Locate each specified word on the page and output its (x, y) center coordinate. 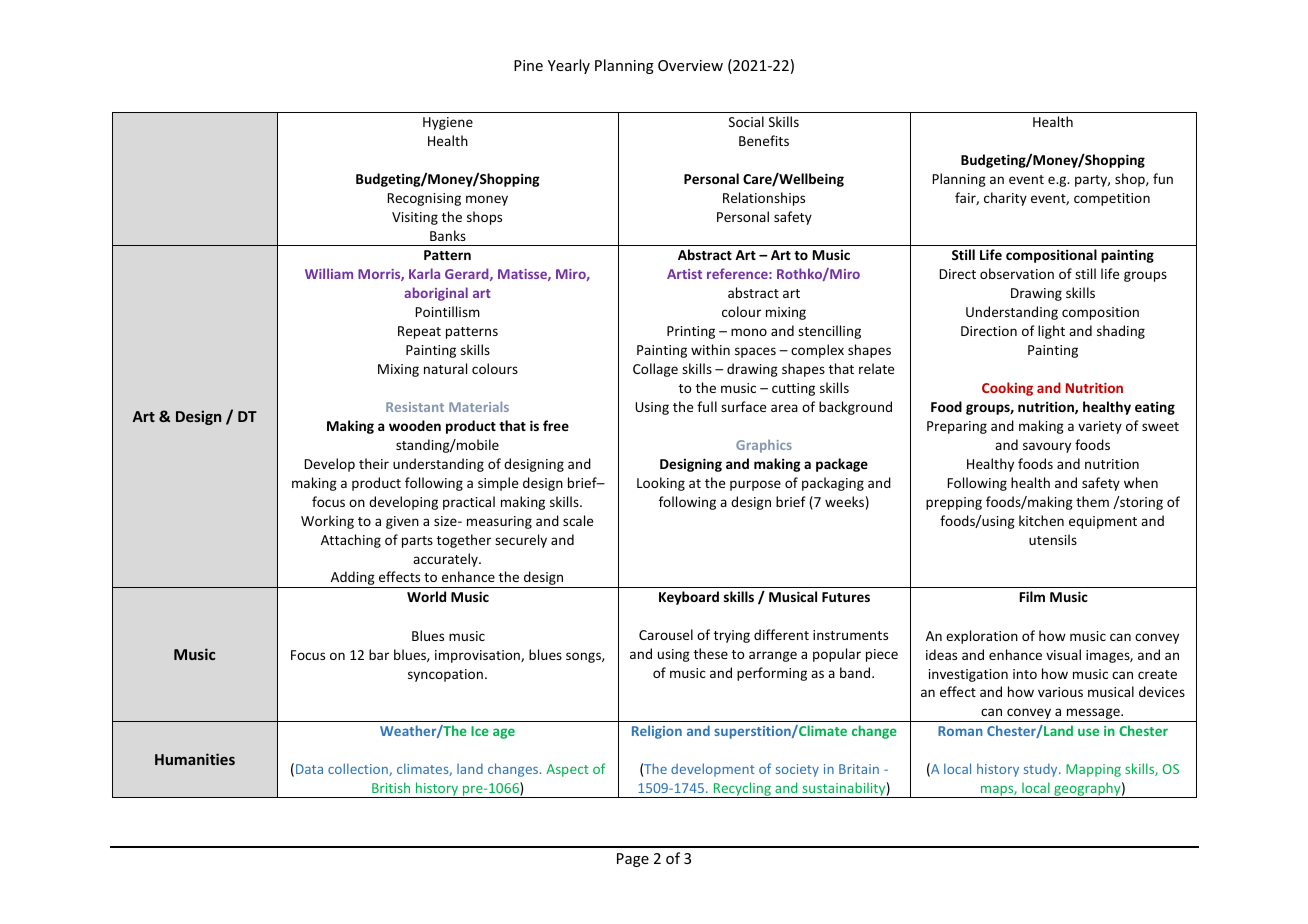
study (1042, 770)
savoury (1047, 447)
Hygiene (448, 123)
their (374, 463)
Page (633, 860)
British (391, 787)
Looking (661, 484)
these (711, 653)
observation (1017, 273)
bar (379, 654)
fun (1163, 178)
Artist (684, 274)
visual (1063, 654)
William (329, 273)
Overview (690, 65)
